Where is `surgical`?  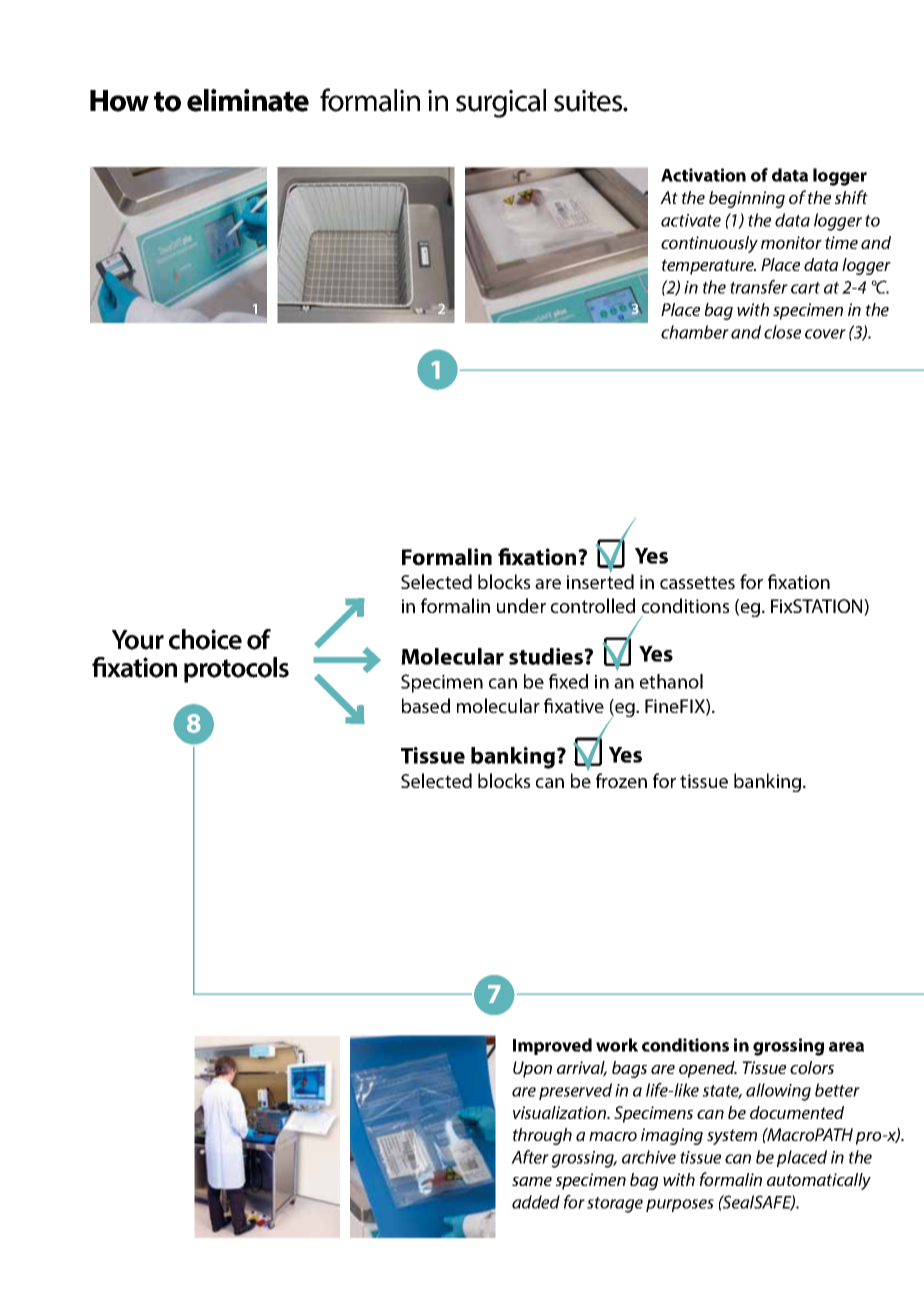
surgical is located at coordinates (501, 103).
